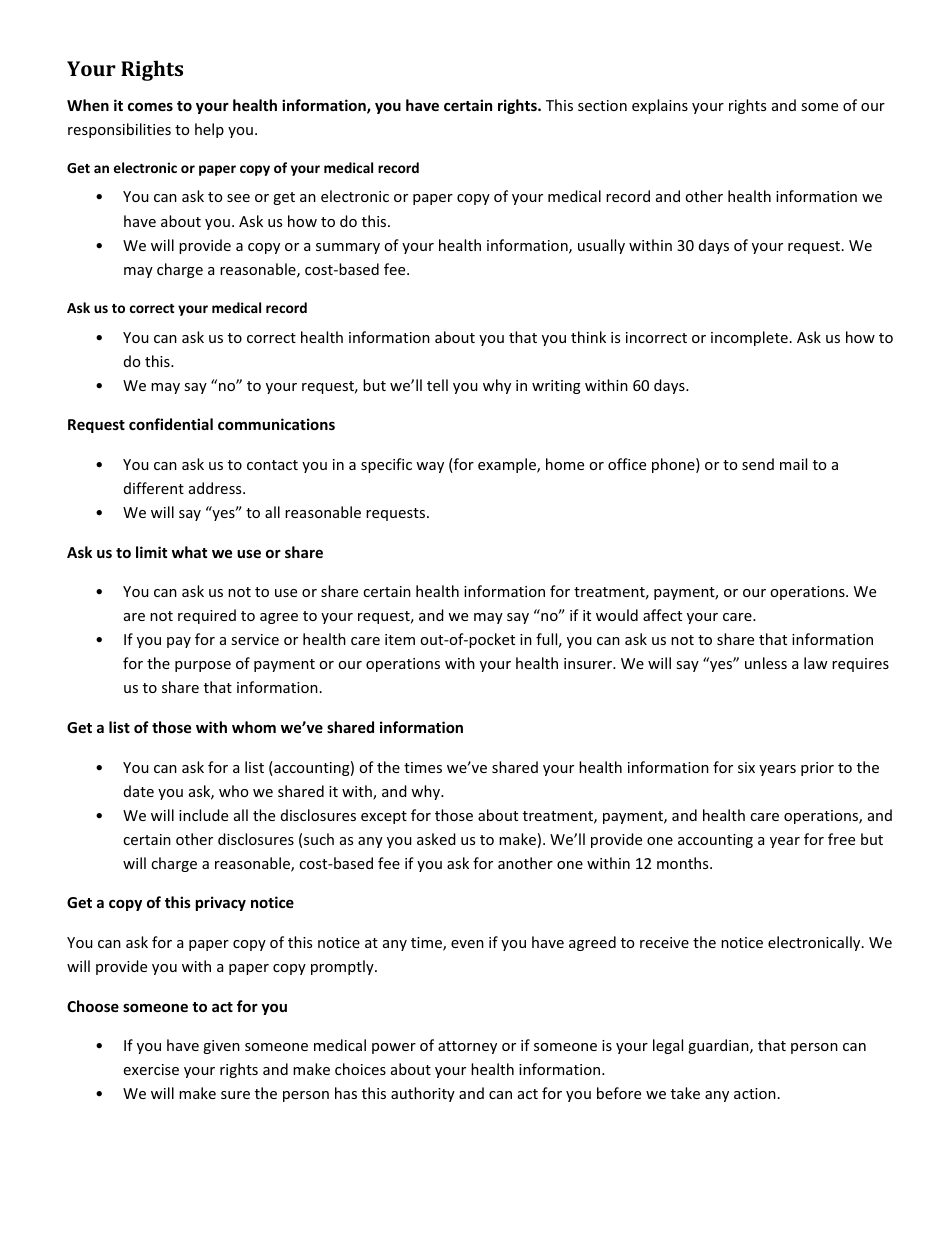 The image size is (952, 1233). Describe the element at coordinates (467, 1047) in the page. I see `attorney` at that location.
